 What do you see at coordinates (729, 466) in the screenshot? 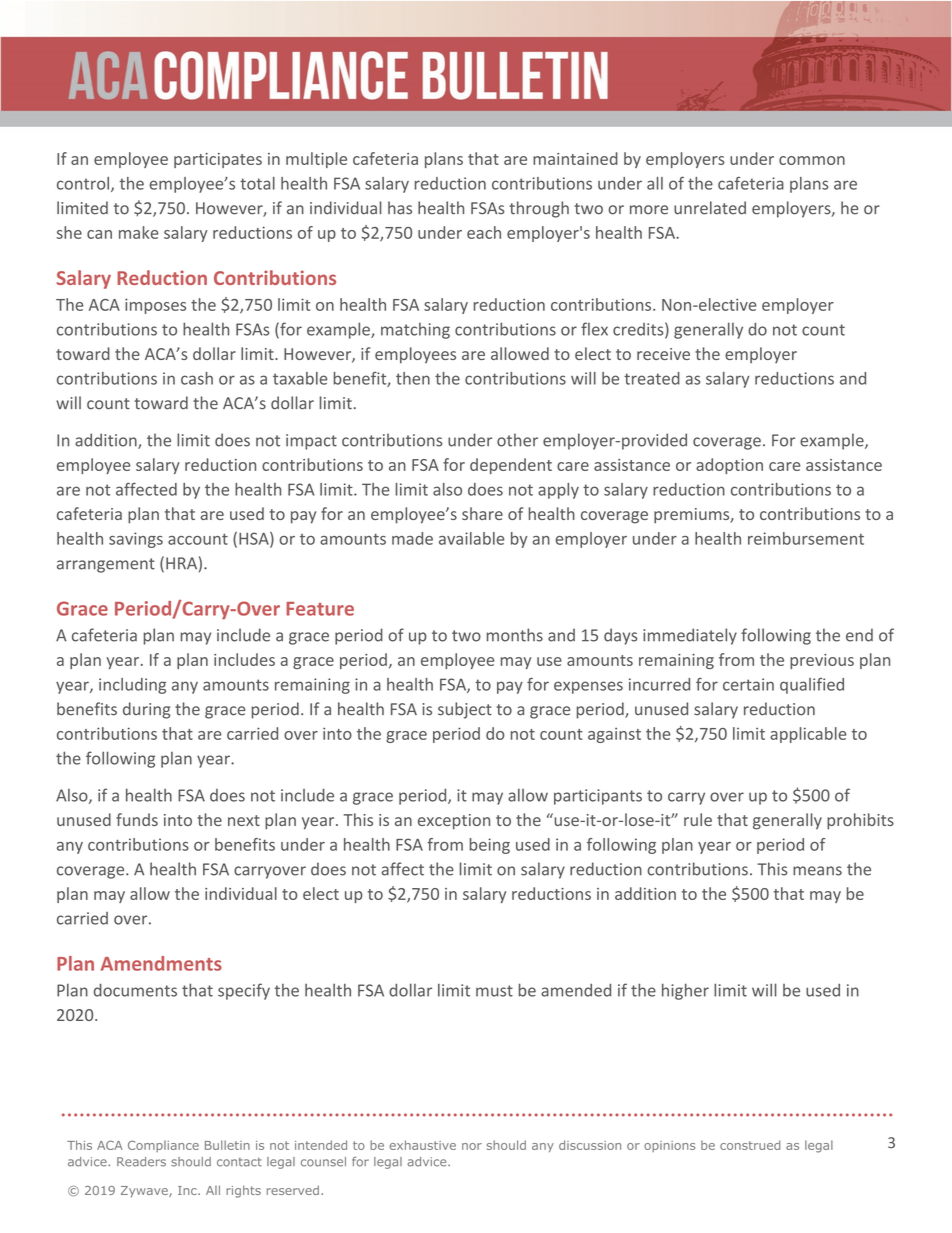
I see `adoption` at bounding box center [729, 466].
